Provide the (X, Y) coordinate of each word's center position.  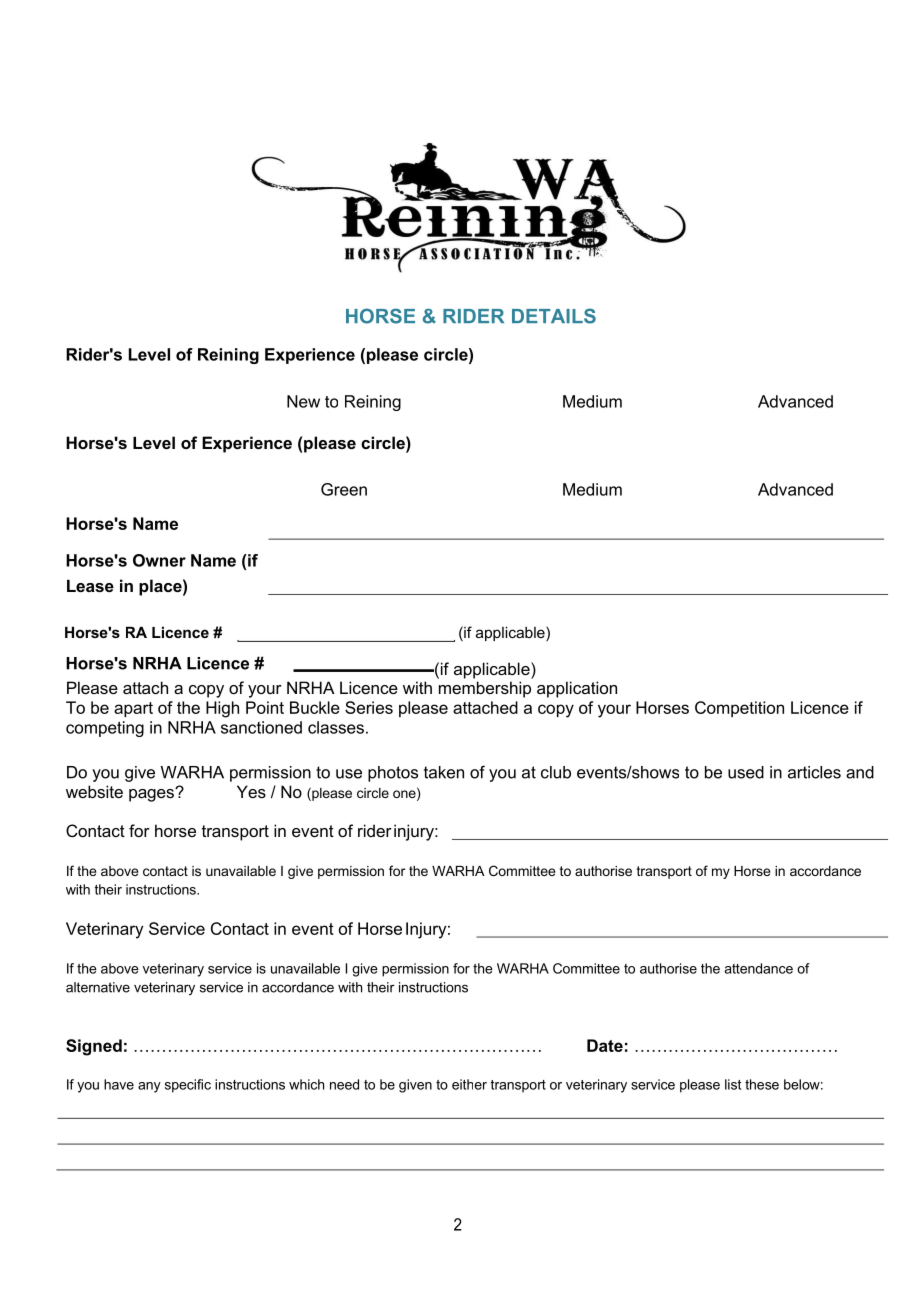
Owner (159, 560)
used (746, 772)
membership (485, 689)
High (222, 709)
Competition (739, 709)
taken (444, 772)
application (577, 689)
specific (188, 1086)
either (469, 1084)
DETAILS (554, 316)
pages (152, 795)
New (303, 401)
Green (344, 489)
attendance (759, 968)
